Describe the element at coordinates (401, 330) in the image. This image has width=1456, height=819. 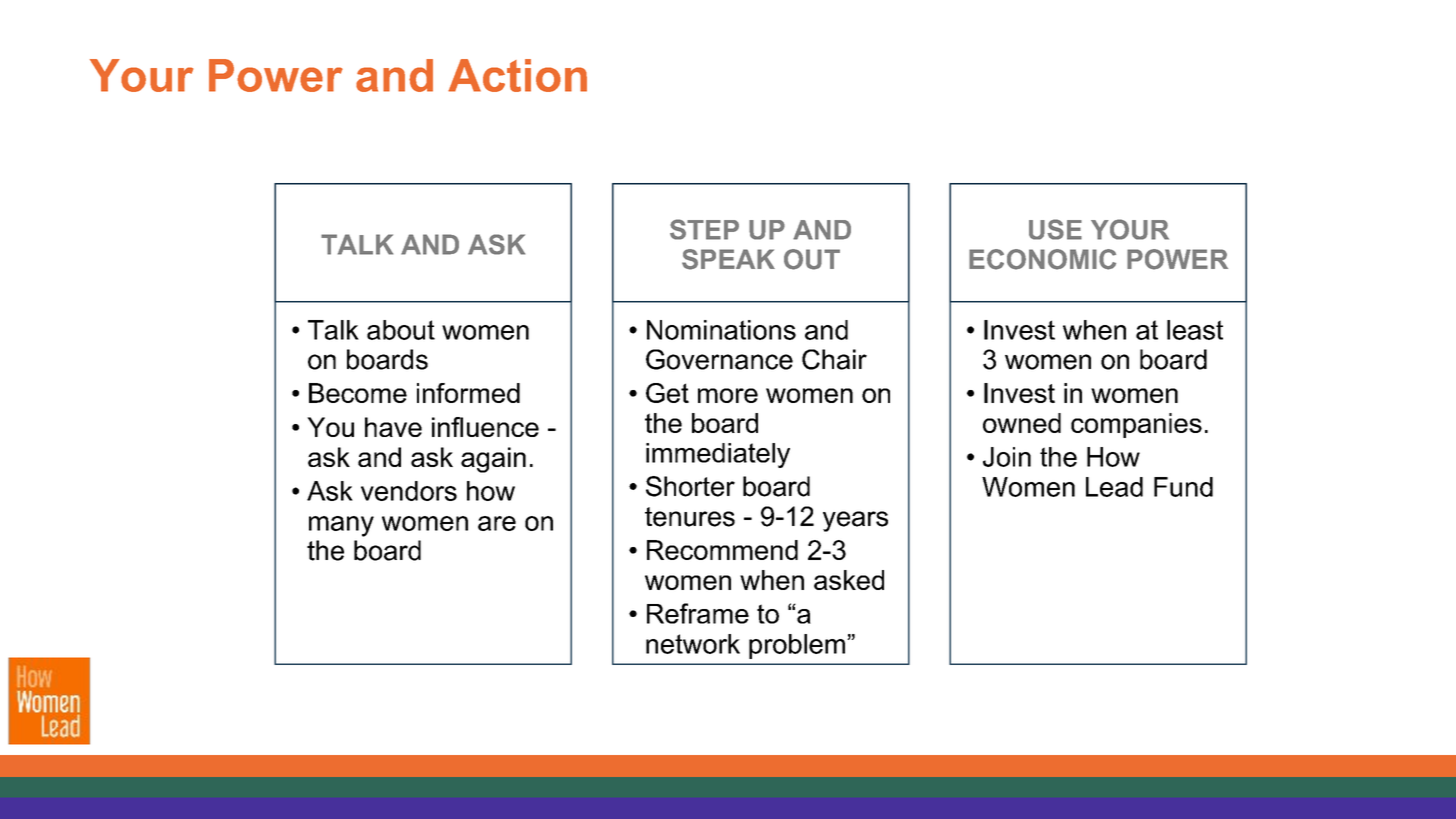
I see `about` at that location.
